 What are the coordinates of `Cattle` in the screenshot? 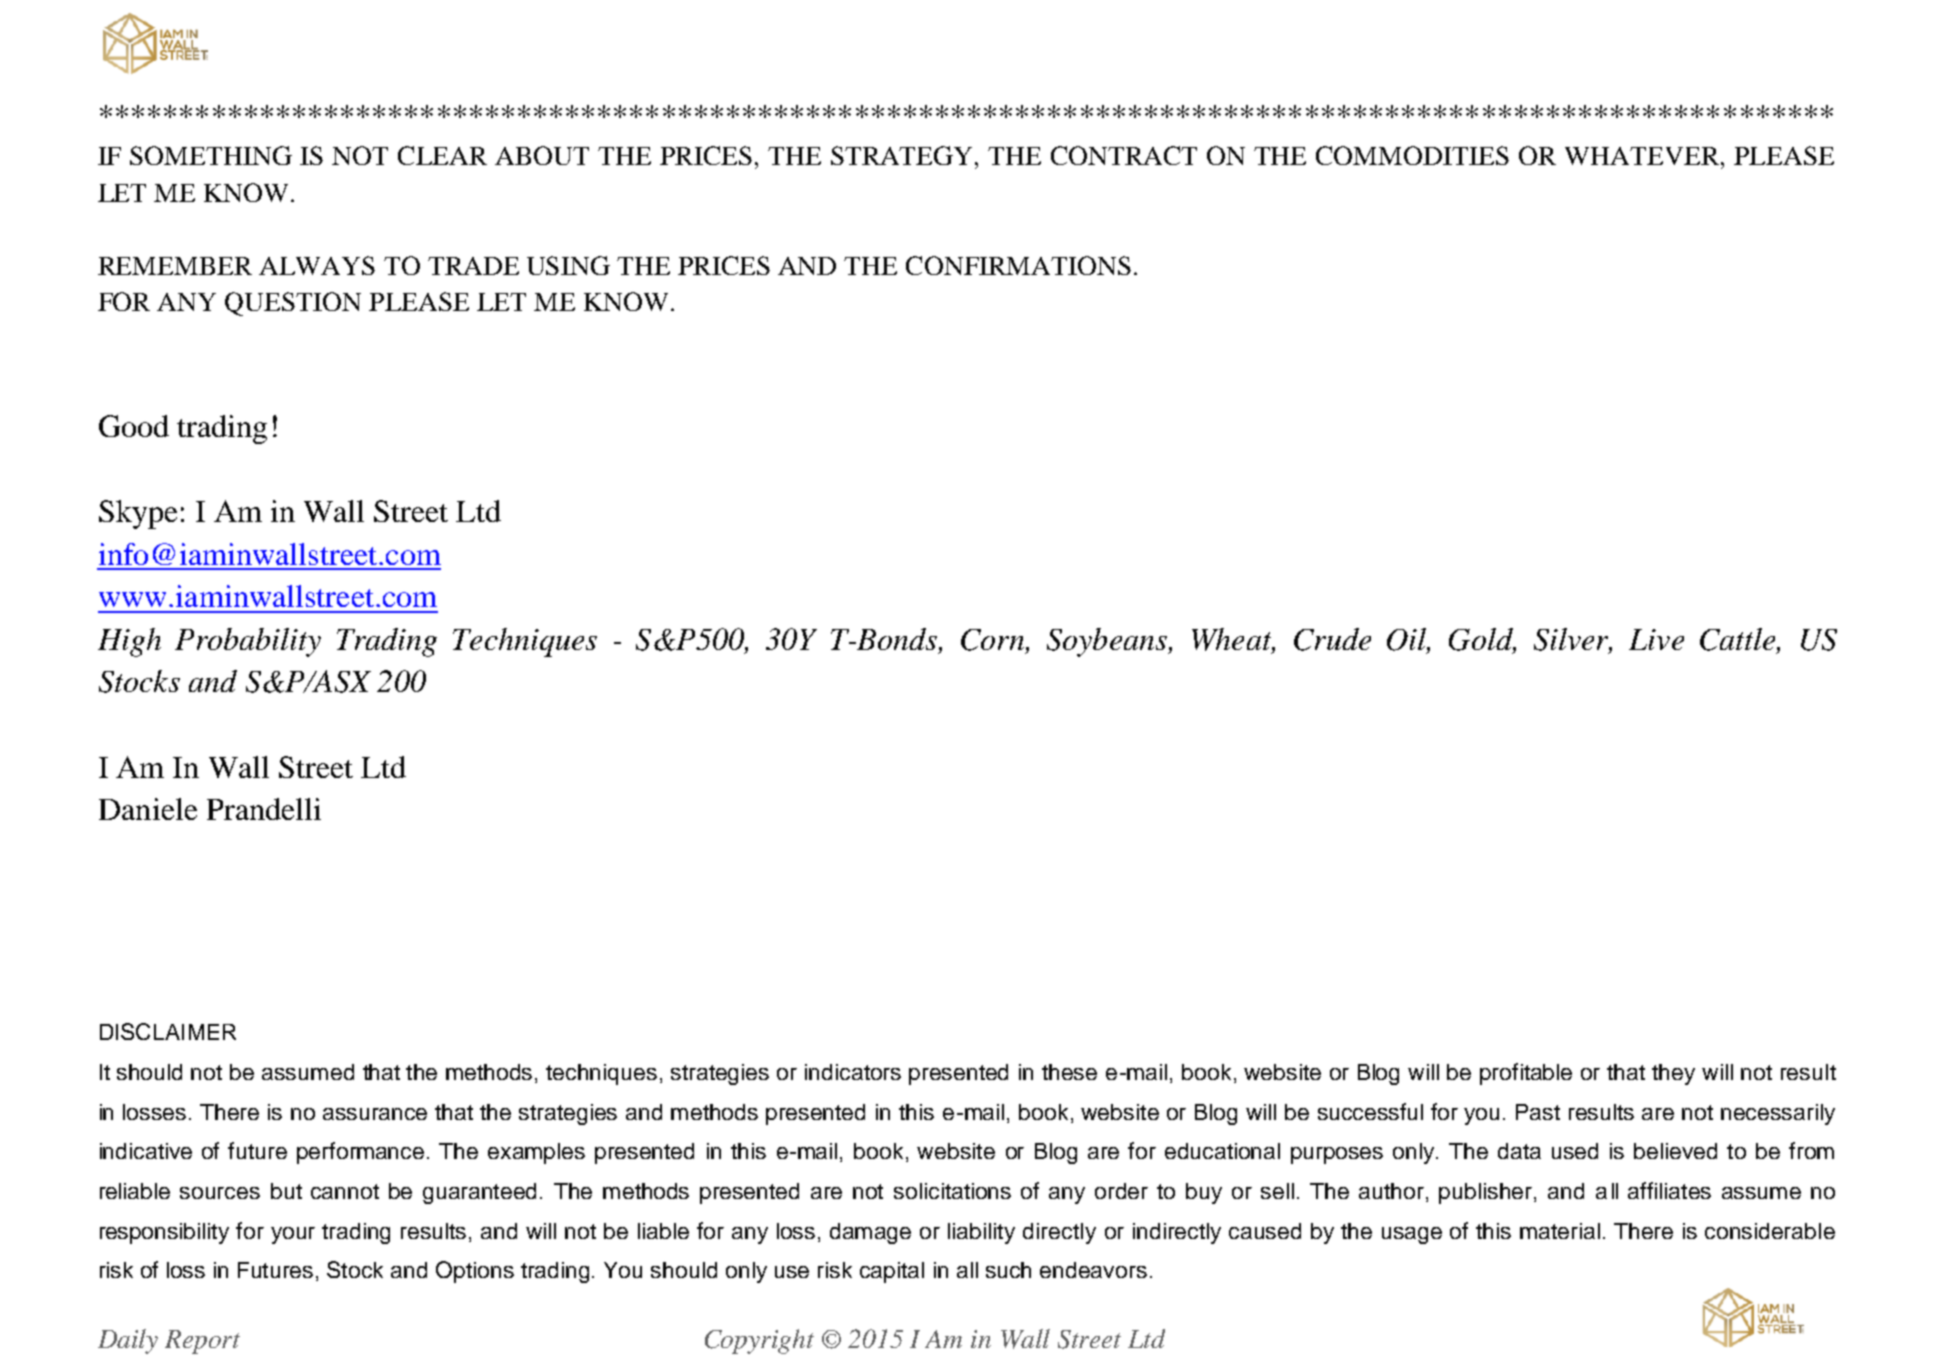 It's located at (1739, 640).
